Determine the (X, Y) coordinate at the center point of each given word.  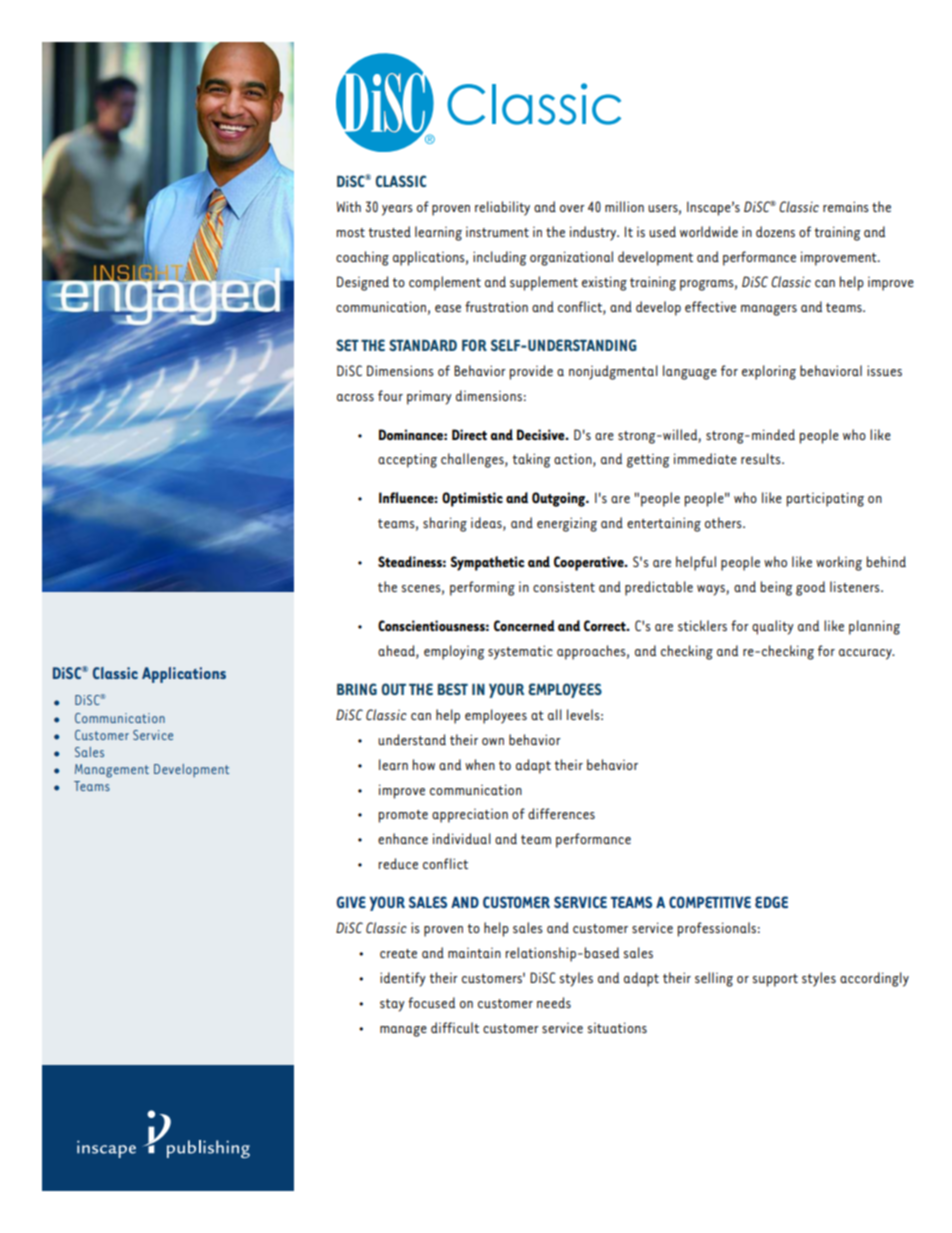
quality (773, 627)
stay (392, 1005)
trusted (389, 231)
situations (617, 1027)
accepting (407, 461)
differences (561, 813)
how (424, 764)
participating (825, 499)
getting (648, 461)
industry (594, 233)
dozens (775, 231)
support (775, 980)
